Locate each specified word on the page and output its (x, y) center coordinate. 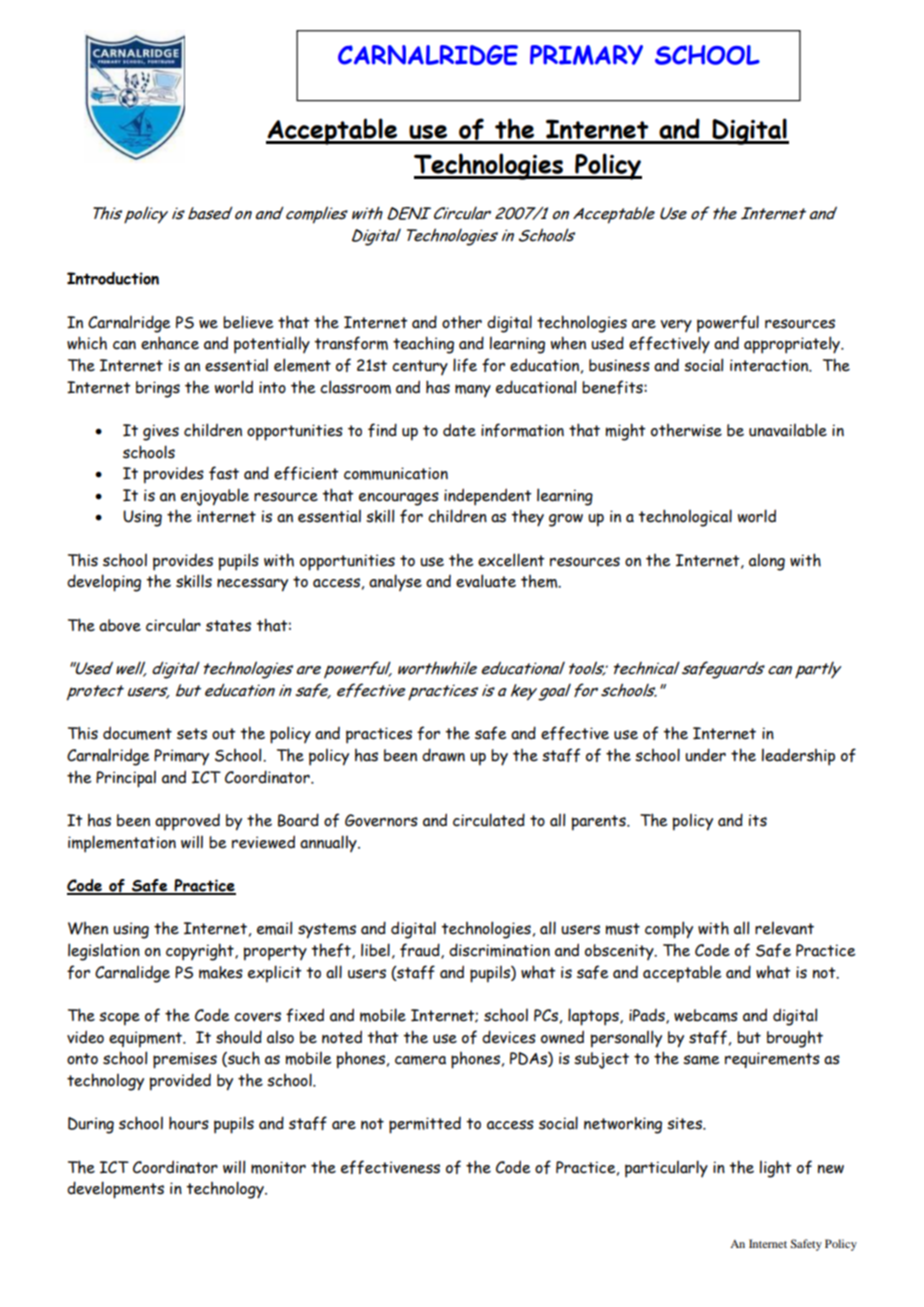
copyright (201, 952)
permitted (425, 1125)
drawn (443, 755)
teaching (423, 345)
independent (488, 497)
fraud (421, 951)
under (705, 755)
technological (685, 518)
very (676, 325)
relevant (784, 928)
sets (192, 734)
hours (189, 1123)
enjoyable (215, 497)
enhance (170, 343)
